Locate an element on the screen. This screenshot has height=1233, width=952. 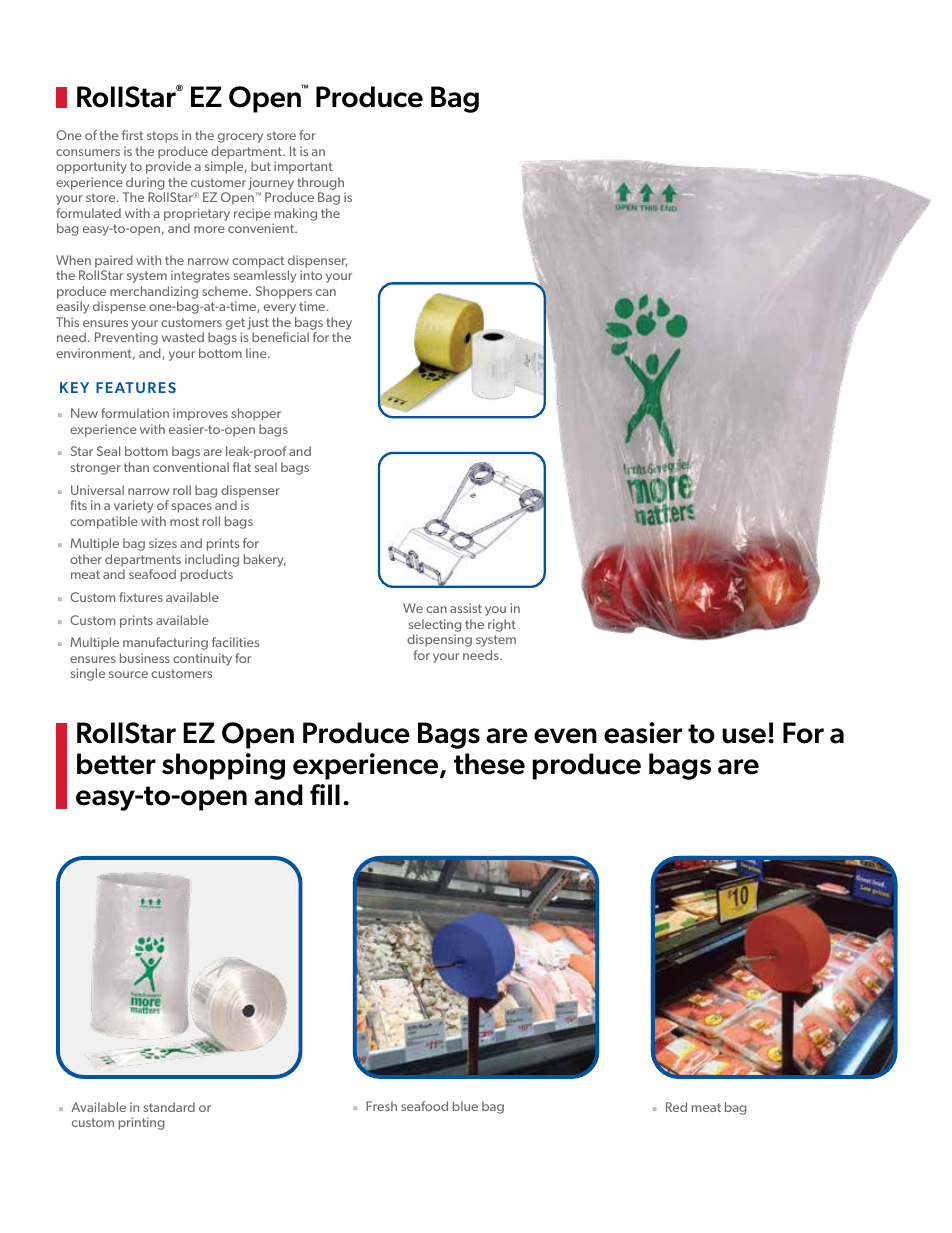
provide is located at coordinates (168, 167).
